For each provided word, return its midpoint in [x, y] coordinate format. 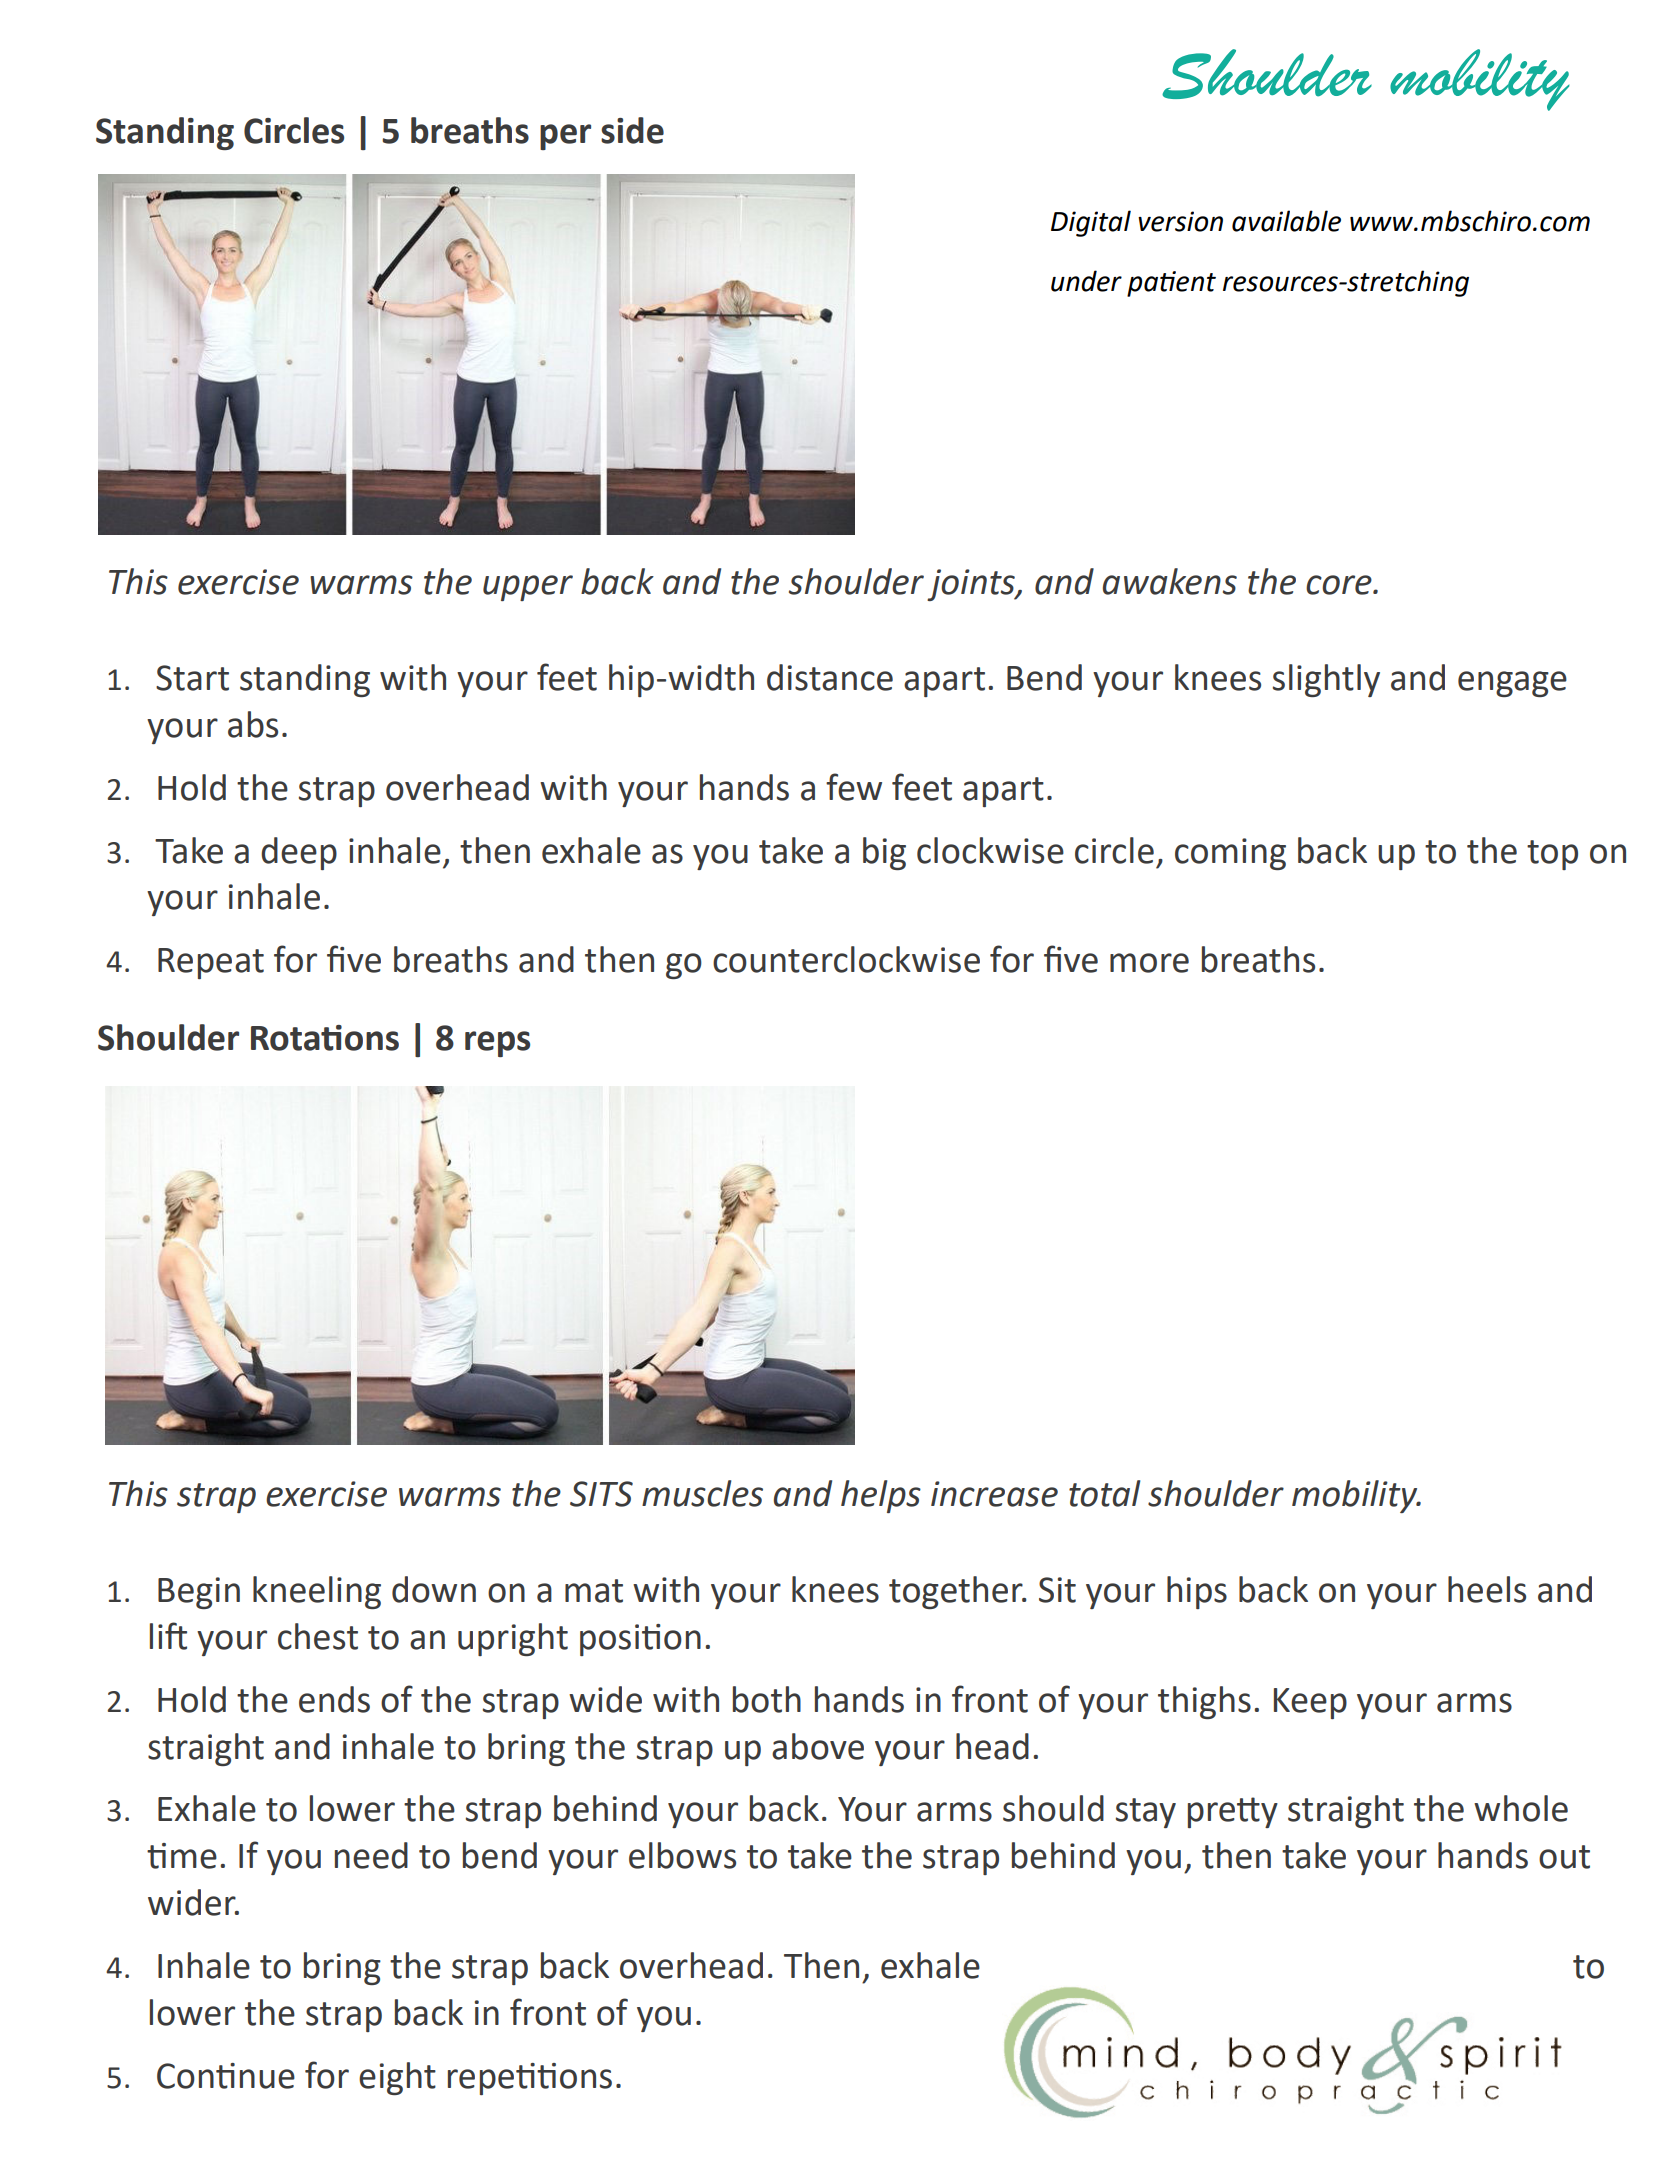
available [1286, 221]
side [632, 130]
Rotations [325, 1038]
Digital [1091, 223]
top [1552, 855]
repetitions [530, 2079]
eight [397, 2078]
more [1149, 963]
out [1564, 1857]
